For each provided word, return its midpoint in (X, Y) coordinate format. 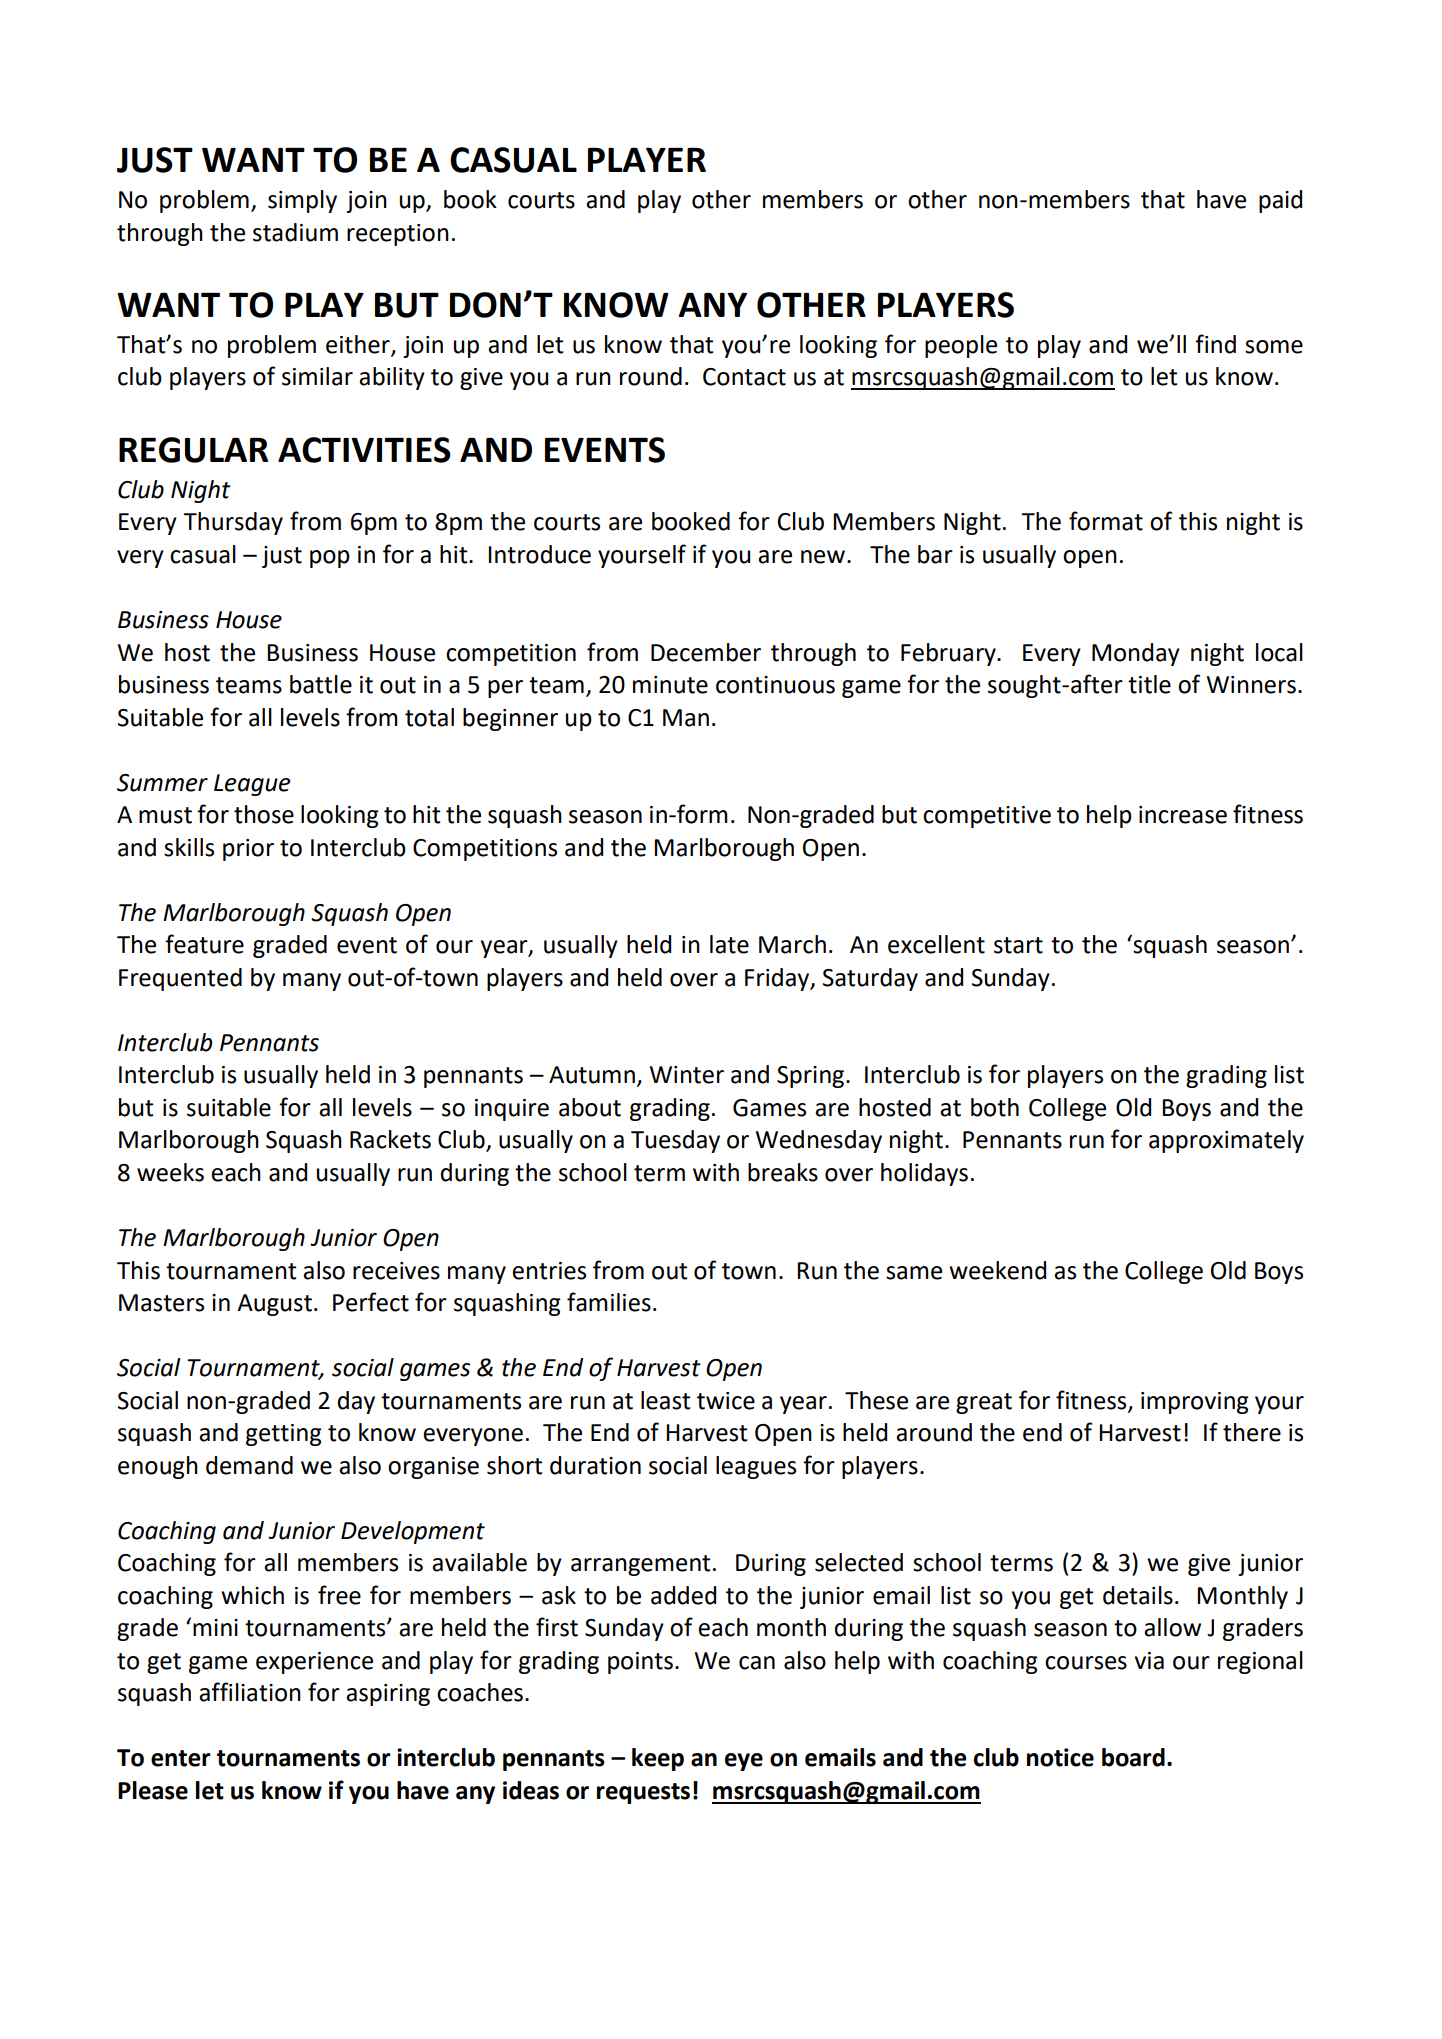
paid (1280, 201)
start (1018, 945)
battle (321, 684)
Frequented (180, 979)
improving (1195, 1403)
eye (744, 1762)
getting (284, 1435)
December (706, 652)
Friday (778, 979)
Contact (744, 377)
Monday (1136, 654)
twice (726, 1401)
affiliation (250, 1692)
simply (302, 201)
